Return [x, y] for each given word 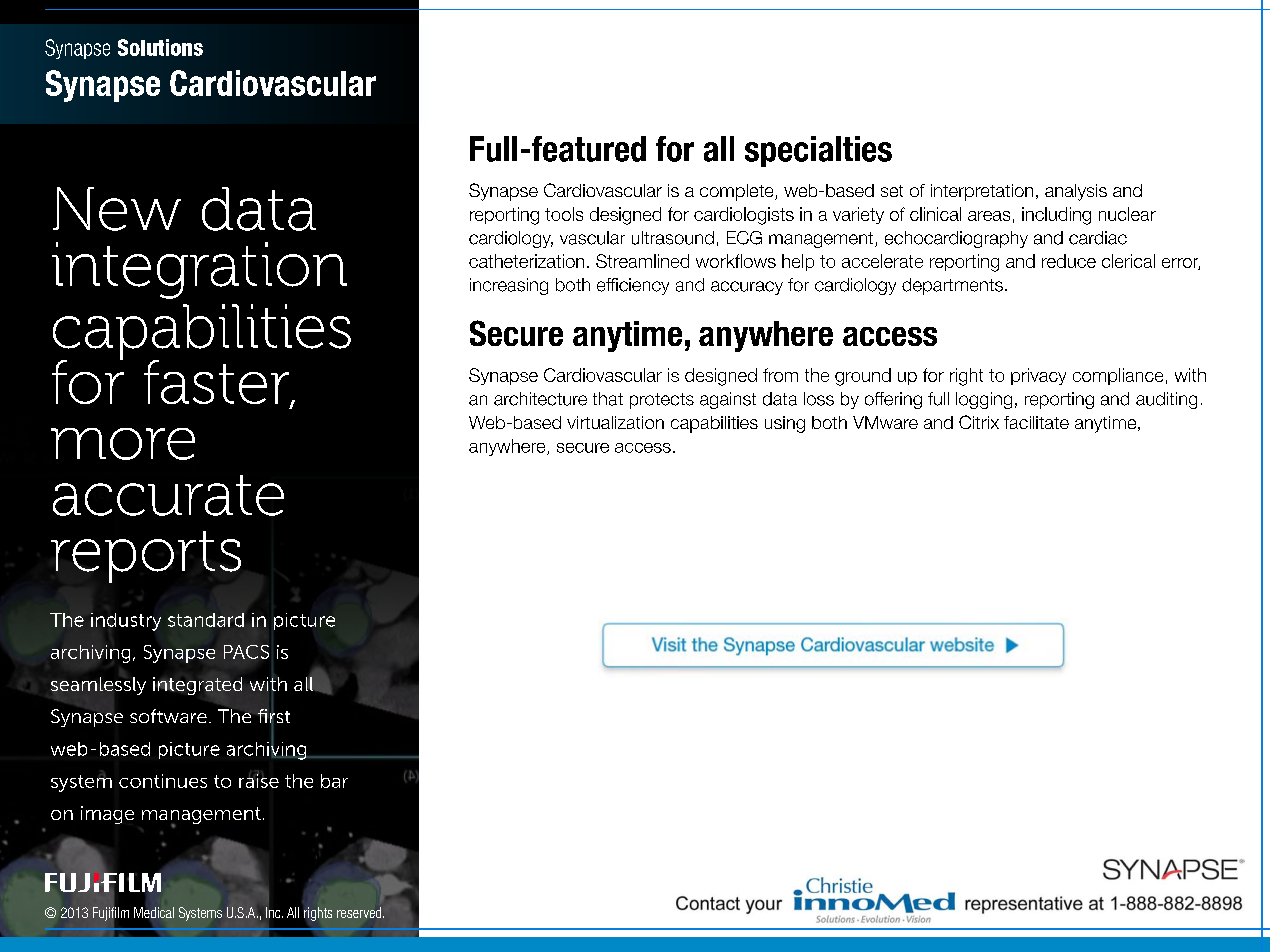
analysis [1076, 192]
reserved [360, 912]
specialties [818, 151]
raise [259, 779]
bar [334, 781]
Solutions [160, 47]
